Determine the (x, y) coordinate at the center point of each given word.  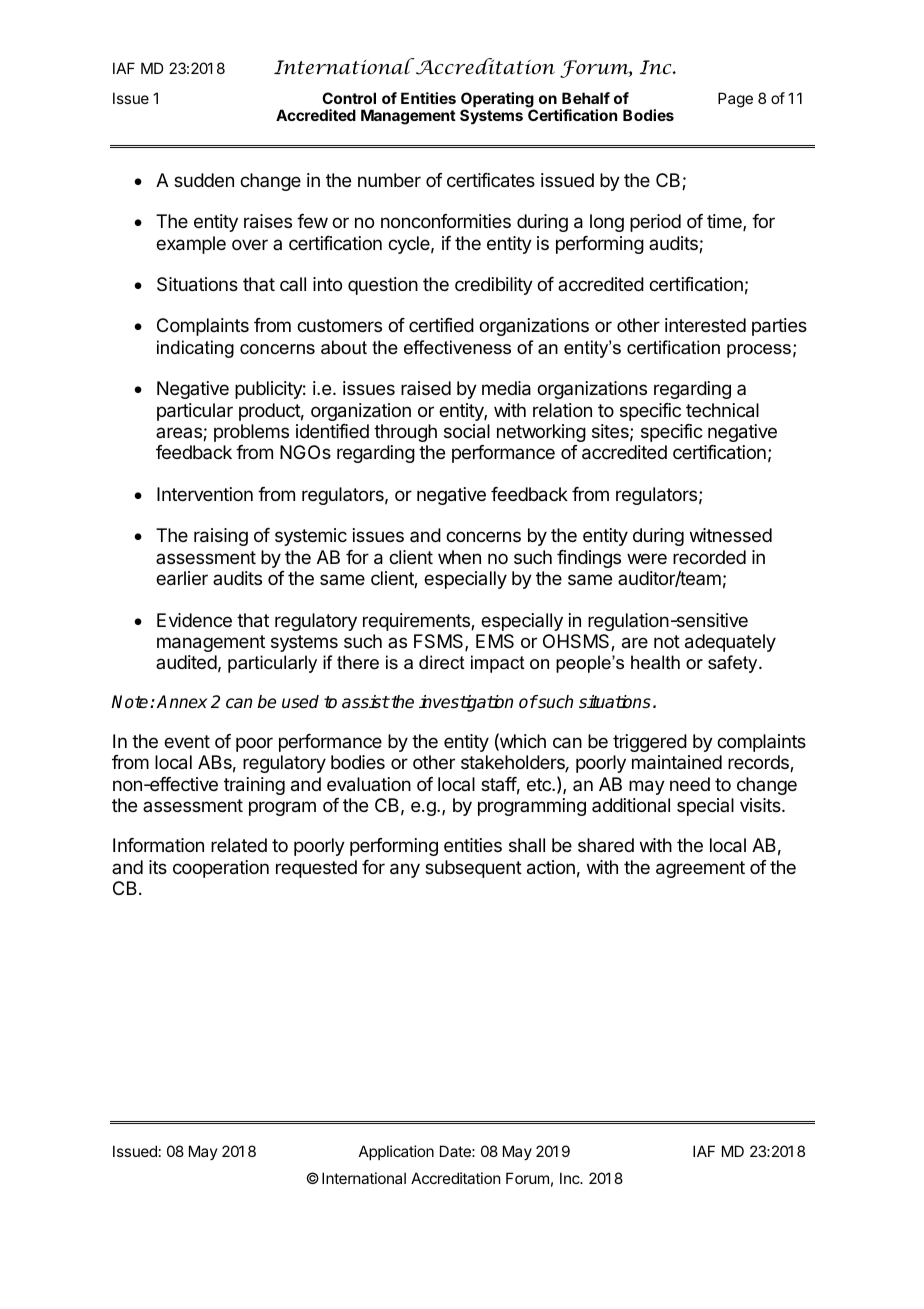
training (254, 786)
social (467, 431)
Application (396, 1152)
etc (540, 784)
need (690, 784)
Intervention (205, 494)
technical (722, 410)
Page (735, 100)
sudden (204, 180)
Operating (498, 101)
